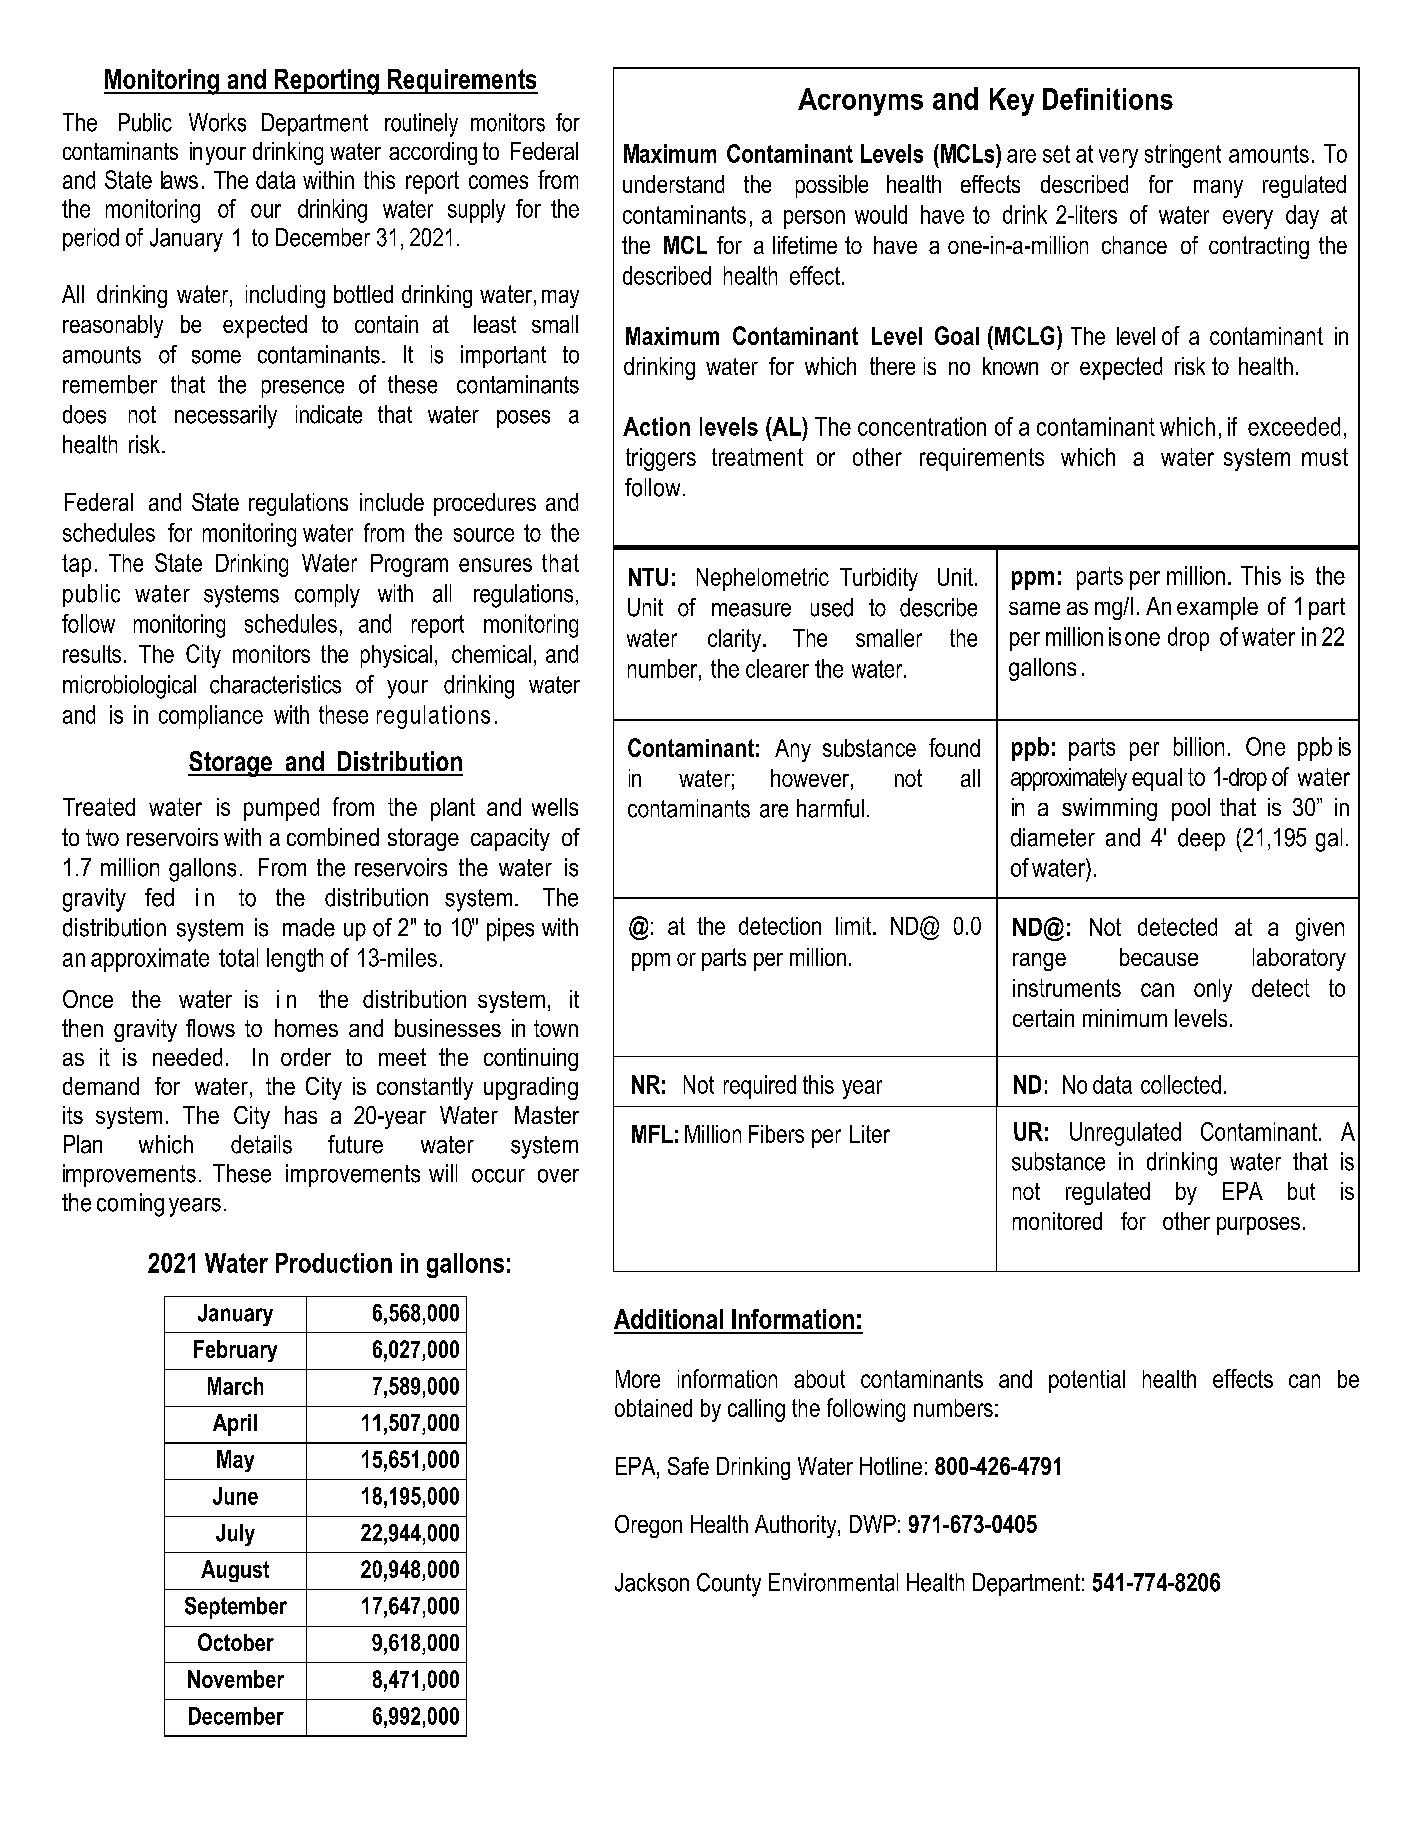  What do you see at coordinates (217, 122) in the screenshot?
I see `Works` at bounding box center [217, 122].
